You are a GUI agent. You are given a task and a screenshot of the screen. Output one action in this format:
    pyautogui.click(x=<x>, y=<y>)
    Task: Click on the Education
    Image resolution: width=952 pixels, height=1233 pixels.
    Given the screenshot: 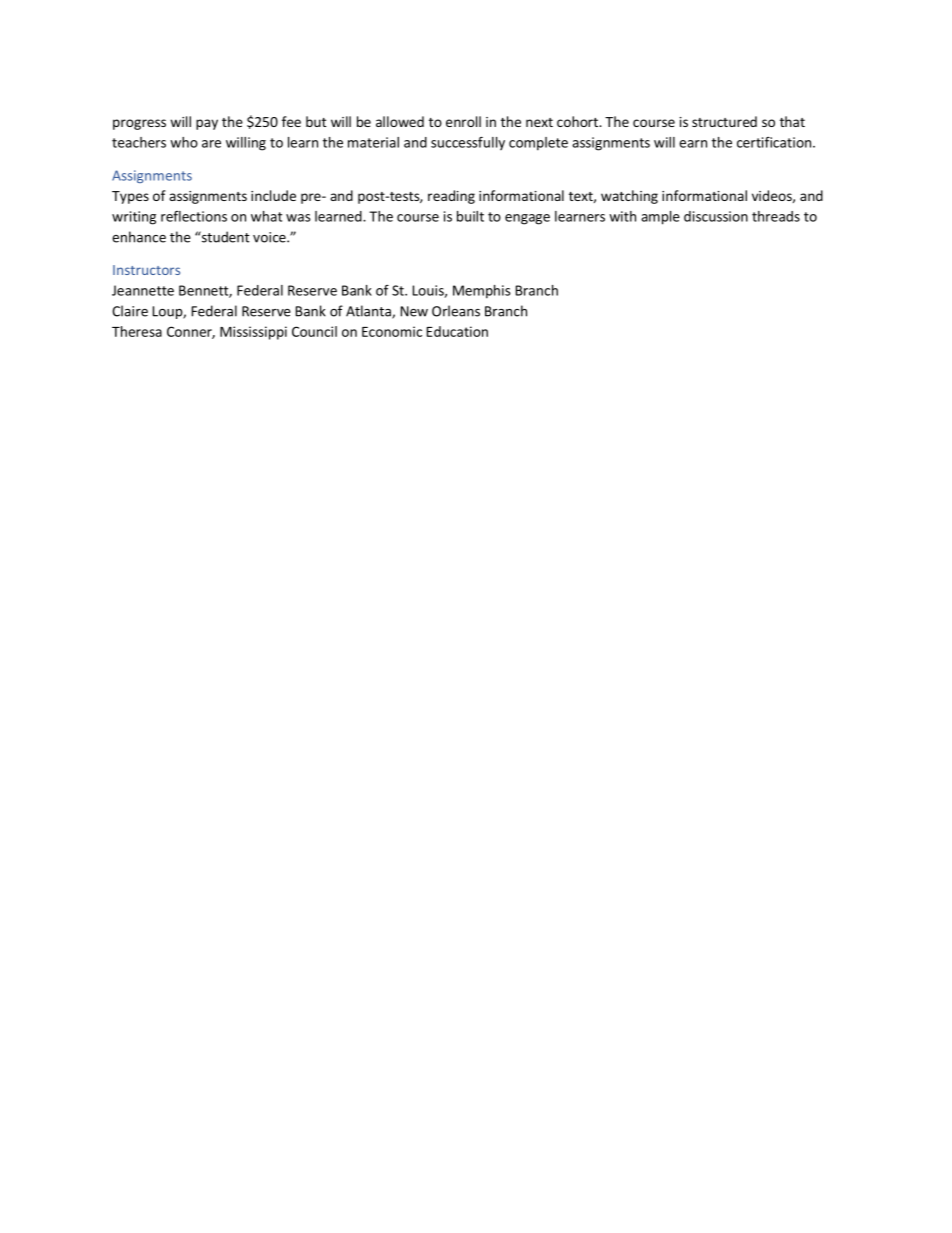 What is the action you would take?
    pyautogui.click(x=457, y=331)
